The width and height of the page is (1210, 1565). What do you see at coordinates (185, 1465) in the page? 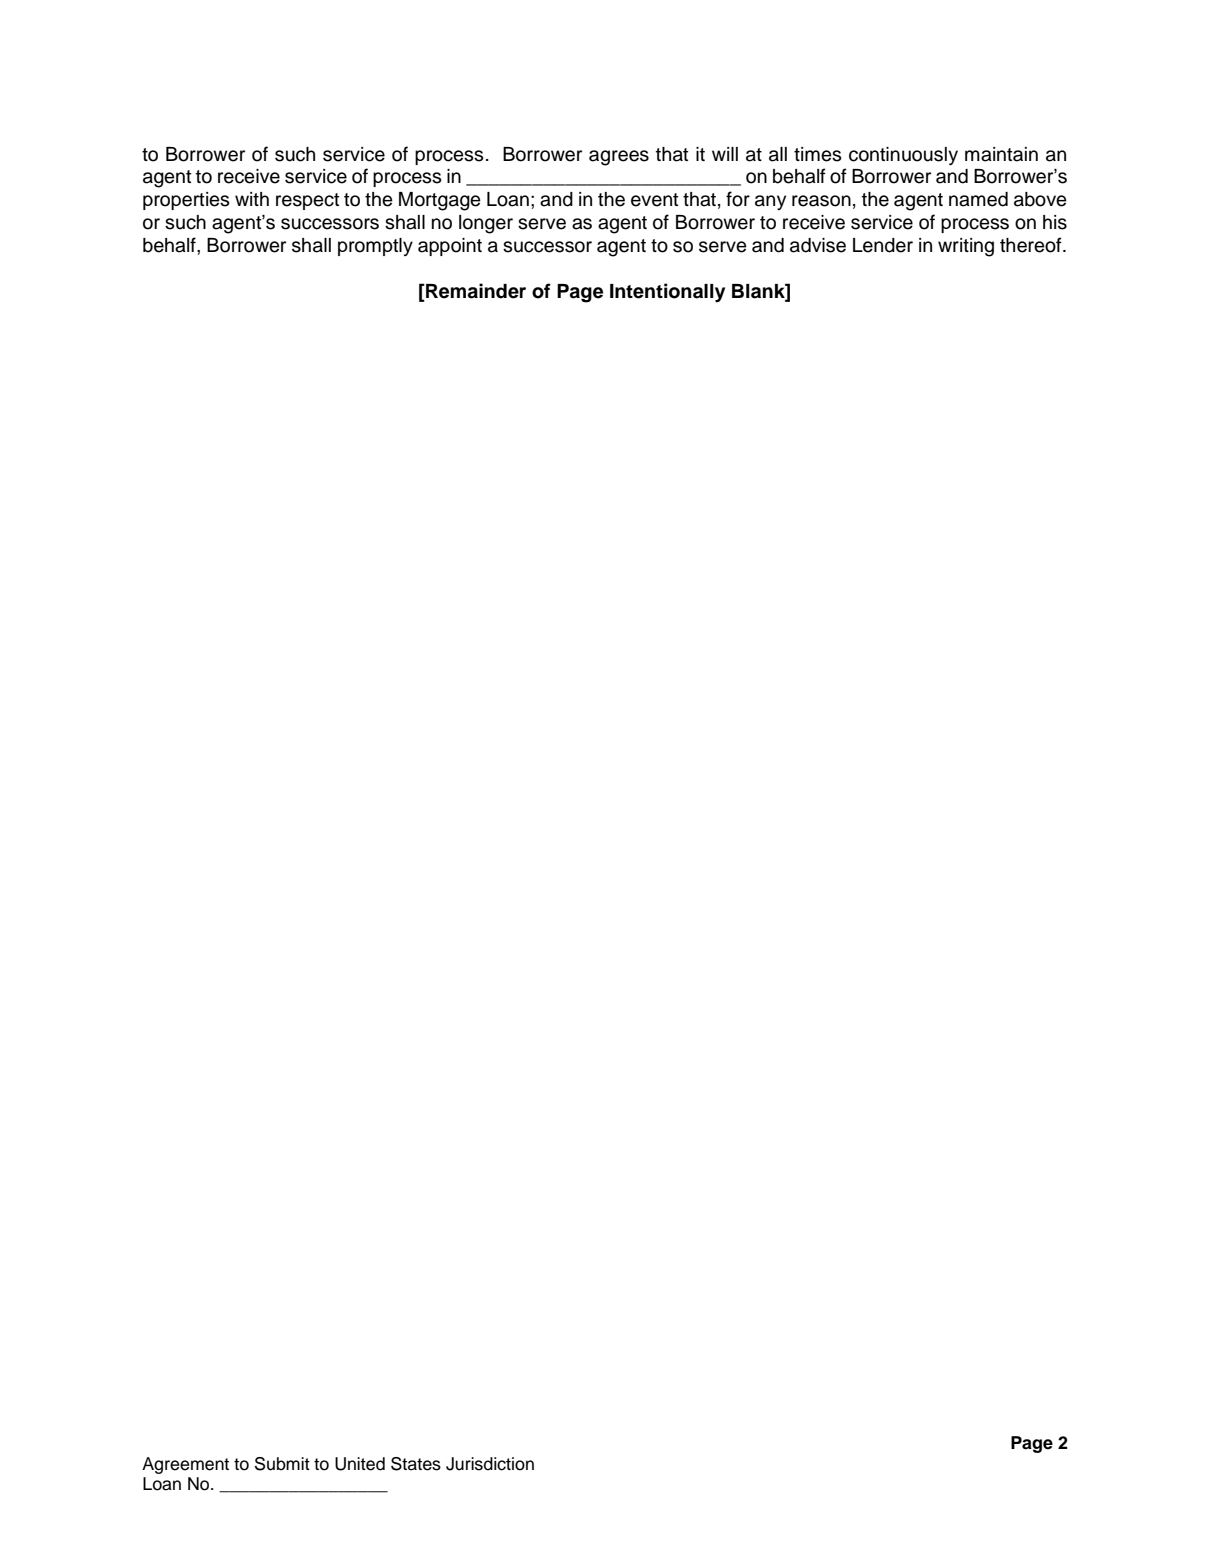
I see `Agreement` at bounding box center [185, 1465].
